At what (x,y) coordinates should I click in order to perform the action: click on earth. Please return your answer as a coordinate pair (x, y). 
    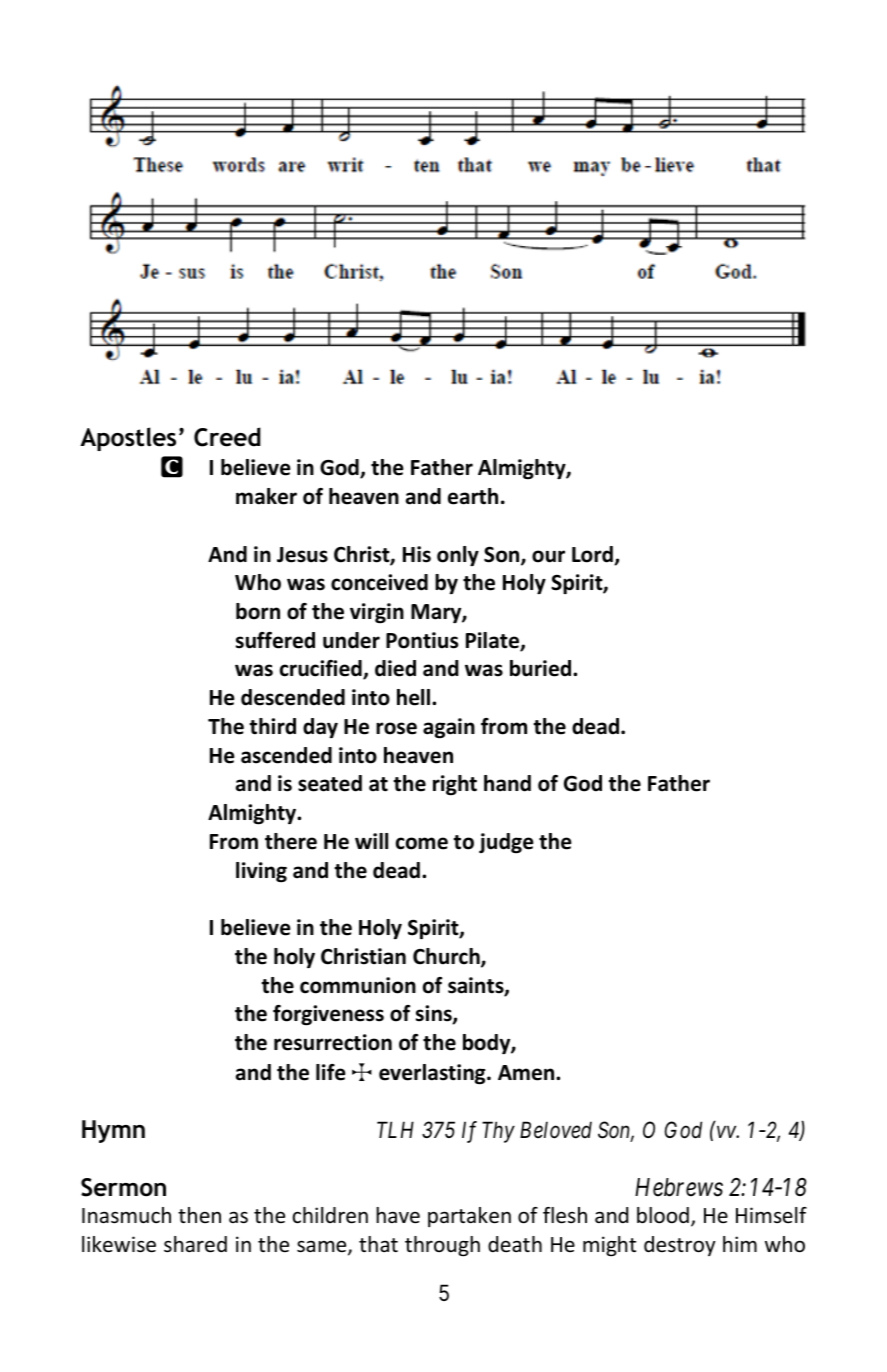
    Looking at the image, I should click on (473, 496).
